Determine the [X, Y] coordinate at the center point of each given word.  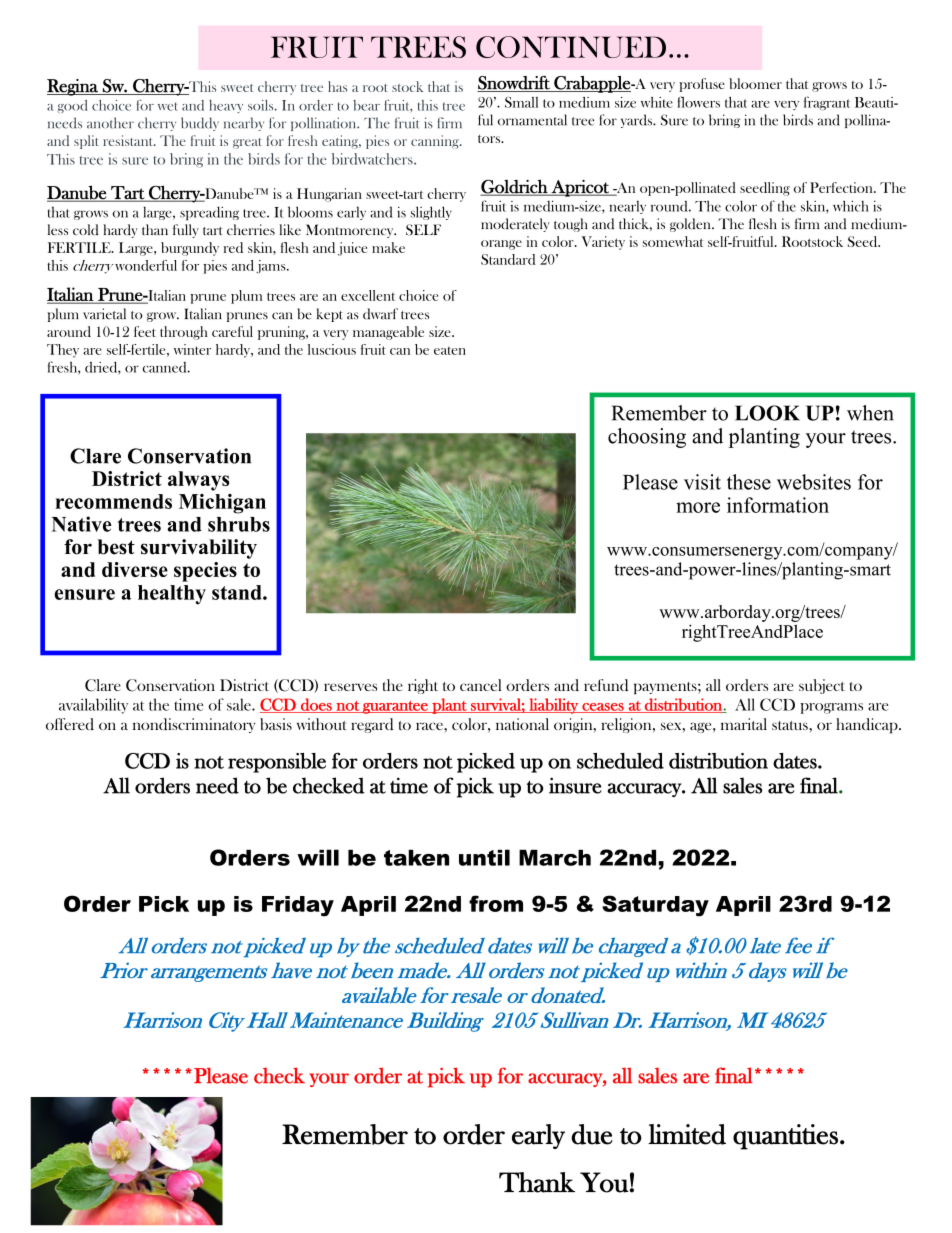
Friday [298, 906]
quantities [785, 1137]
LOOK [767, 413]
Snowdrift [514, 84]
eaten [450, 350]
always [198, 481]
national [522, 724]
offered [70, 724]
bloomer [755, 83]
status [791, 727]
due [592, 1134]
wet [168, 106]
